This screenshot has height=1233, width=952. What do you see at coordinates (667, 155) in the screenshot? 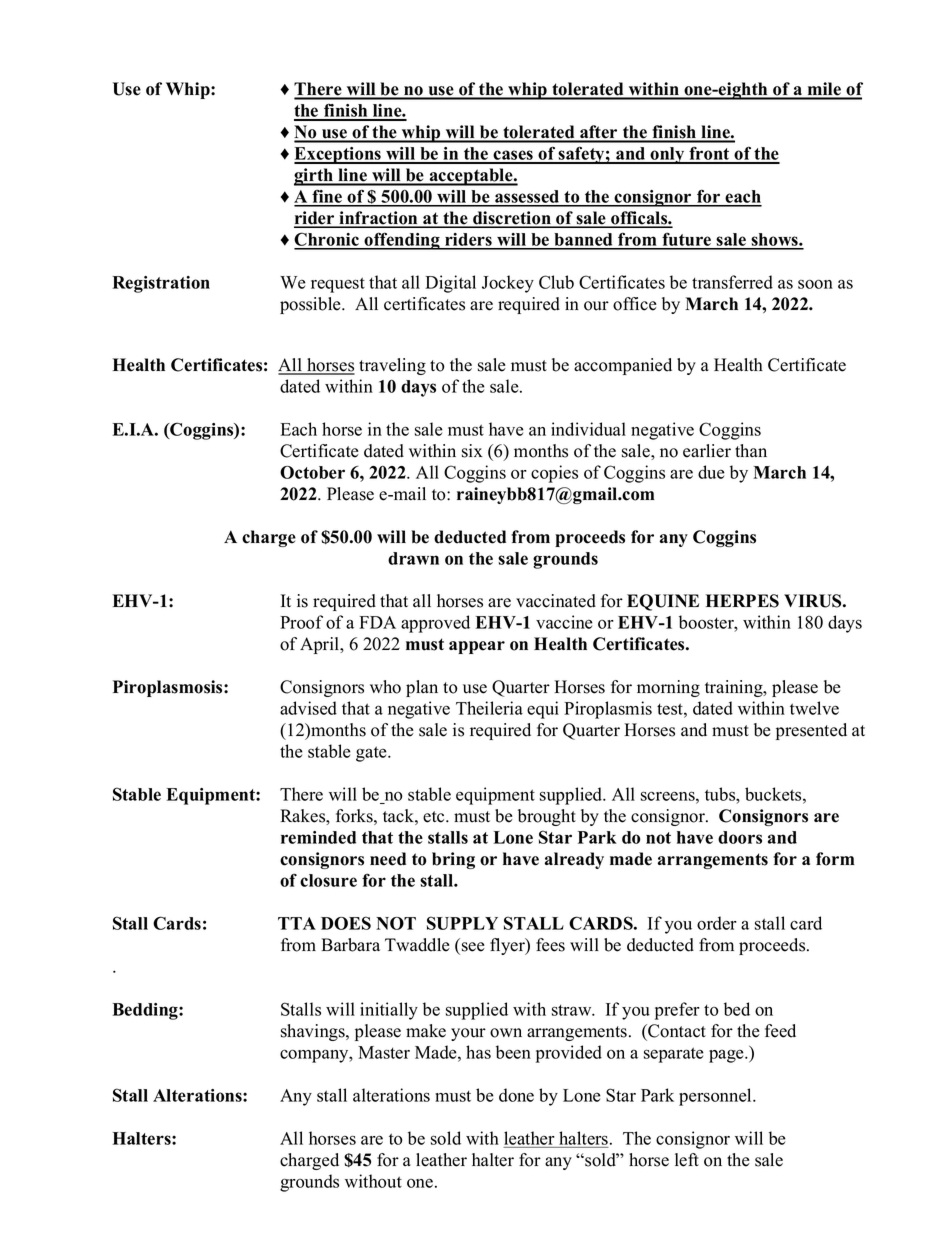
I see `only` at bounding box center [667, 155].
